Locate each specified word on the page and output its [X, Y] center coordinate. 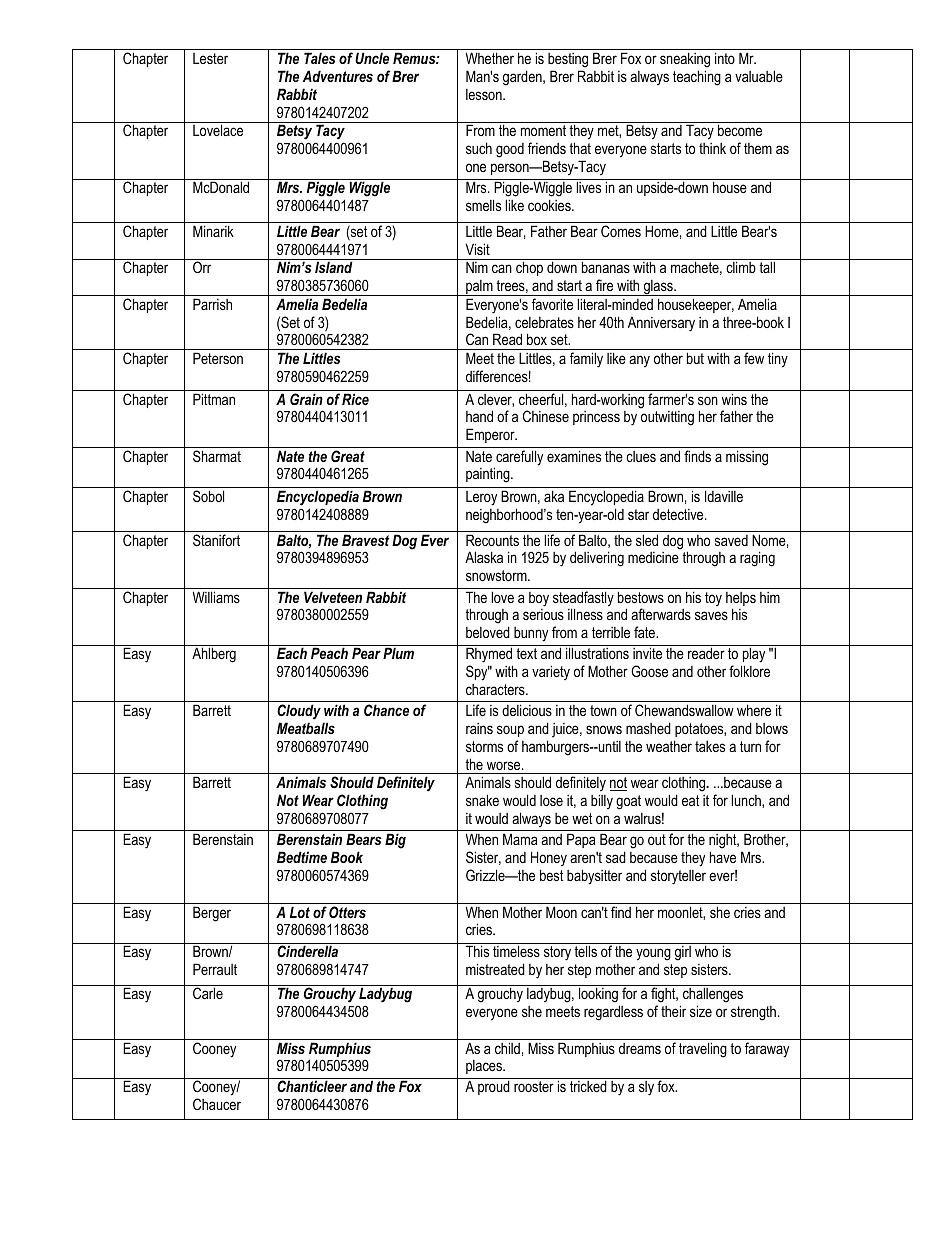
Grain [306, 399]
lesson [485, 94]
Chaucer [217, 1104]
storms [484, 746]
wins [734, 399]
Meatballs [306, 728]
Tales [319, 58]
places [485, 1067]
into [725, 58]
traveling [703, 1050]
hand [479, 416]
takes [710, 746]
